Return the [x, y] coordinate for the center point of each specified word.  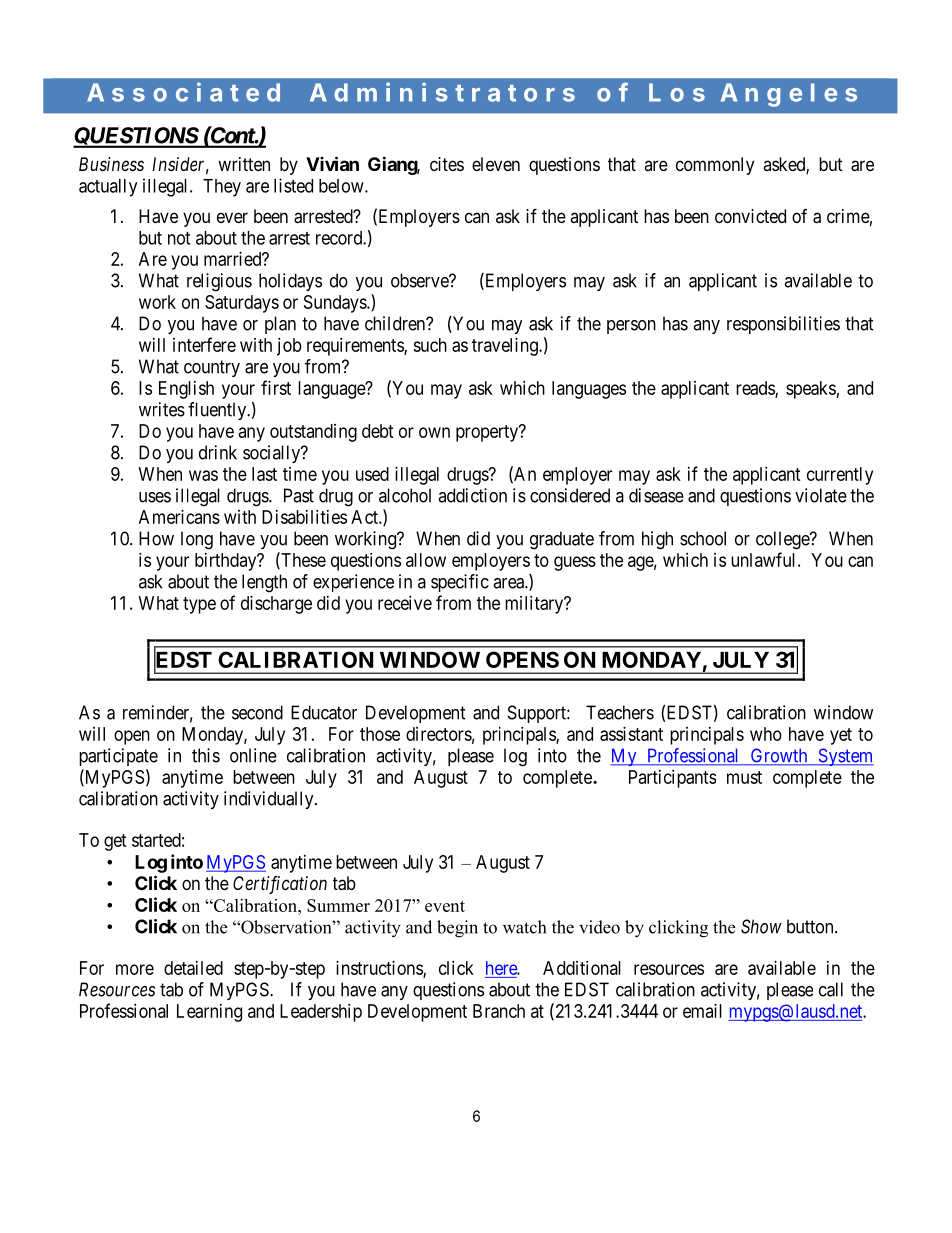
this [206, 755]
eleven [496, 164]
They [222, 188]
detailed [193, 968]
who [766, 734]
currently [840, 476]
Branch [499, 1011]
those [380, 734]
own [434, 432]
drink [218, 452]
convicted [750, 216]
